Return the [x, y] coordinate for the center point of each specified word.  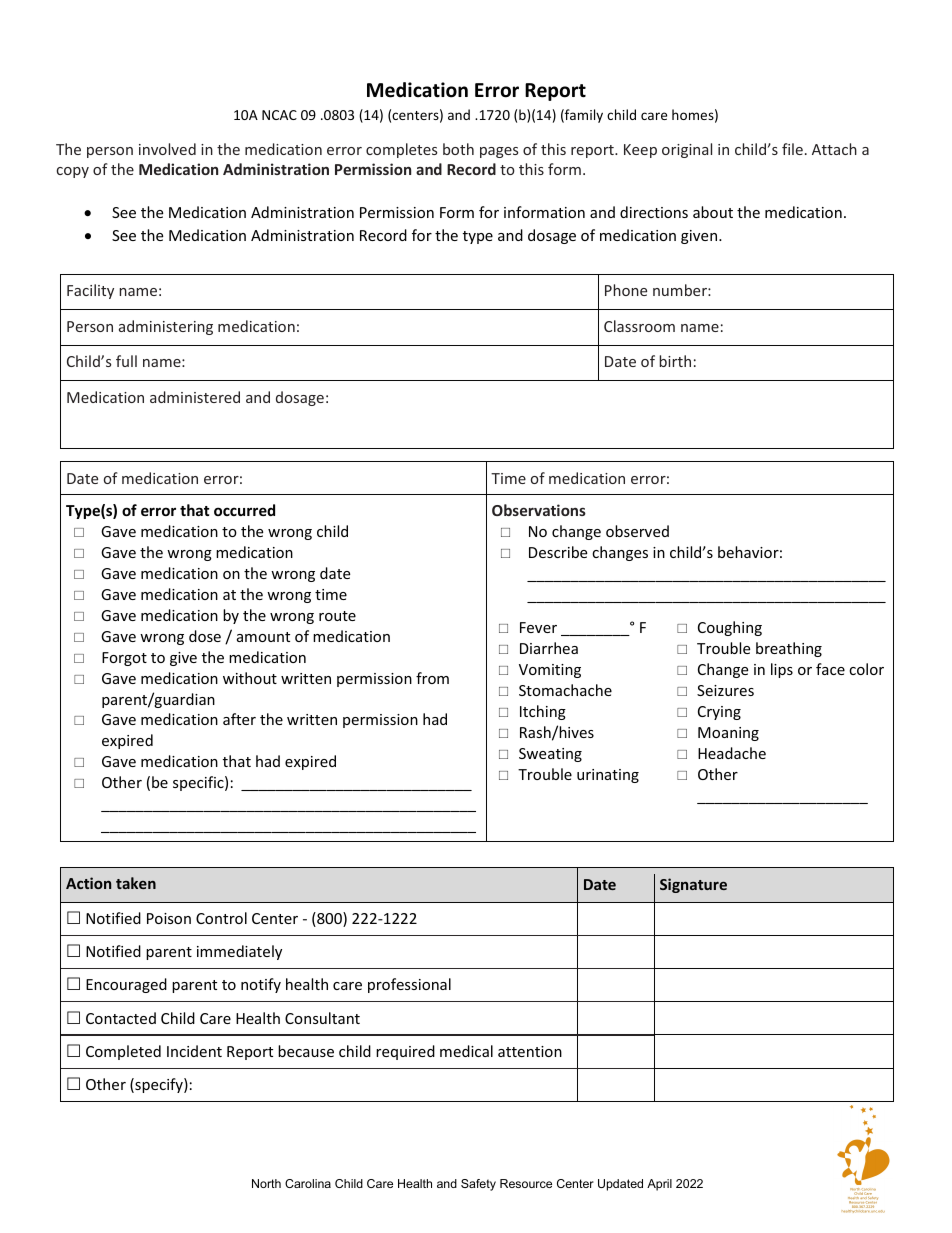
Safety [478, 1185]
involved [167, 149]
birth [675, 361]
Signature [693, 885]
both [458, 149]
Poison [169, 918]
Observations [539, 510]
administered [195, 397]
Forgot [124, 659]
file [792, 149]
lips [782, 670]
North [266, 1183]
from [432, 678]
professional [409, 985]
